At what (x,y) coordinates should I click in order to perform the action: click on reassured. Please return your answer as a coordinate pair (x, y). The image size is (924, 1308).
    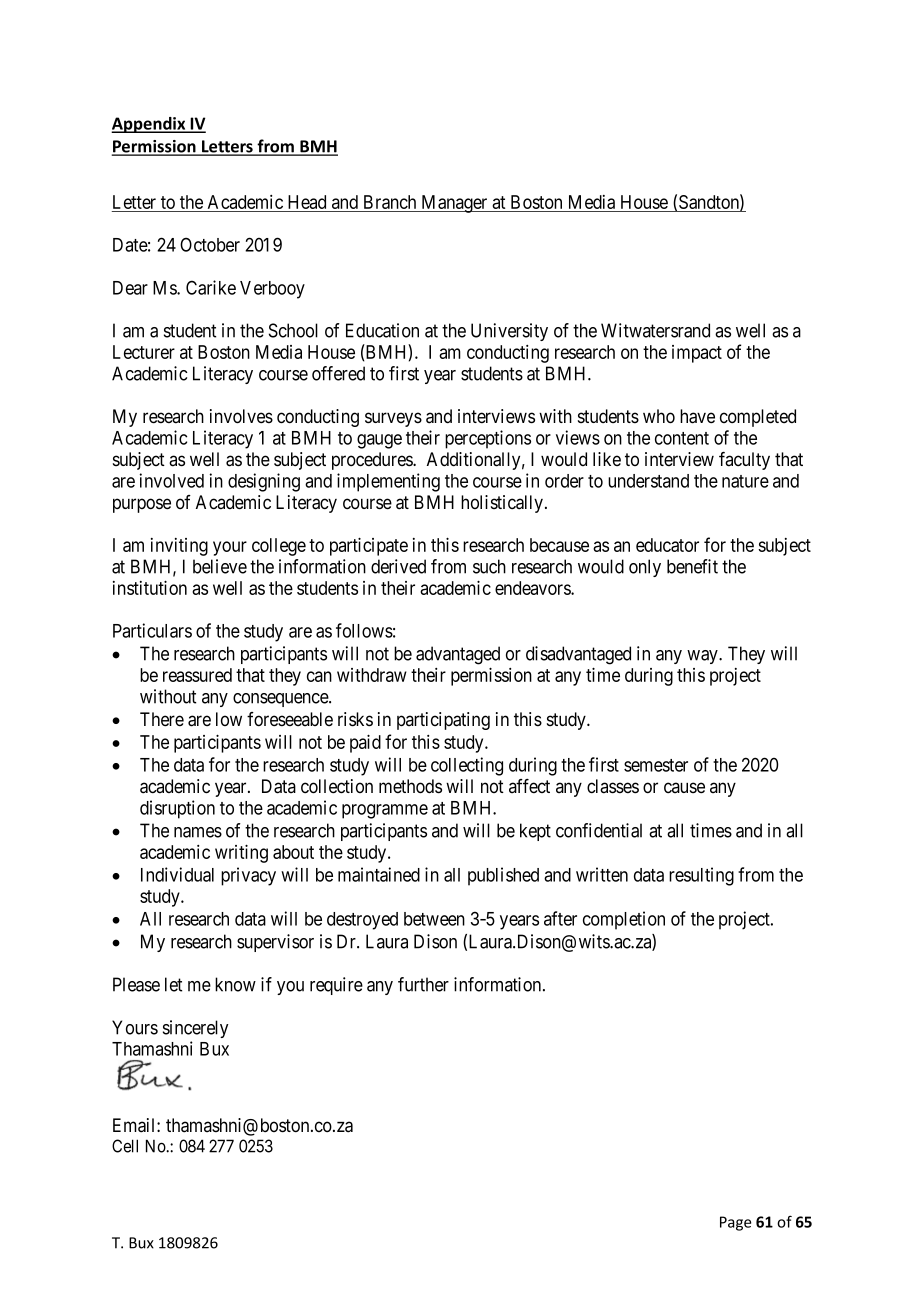
    Looking at the image, I should click on (197, 675).
